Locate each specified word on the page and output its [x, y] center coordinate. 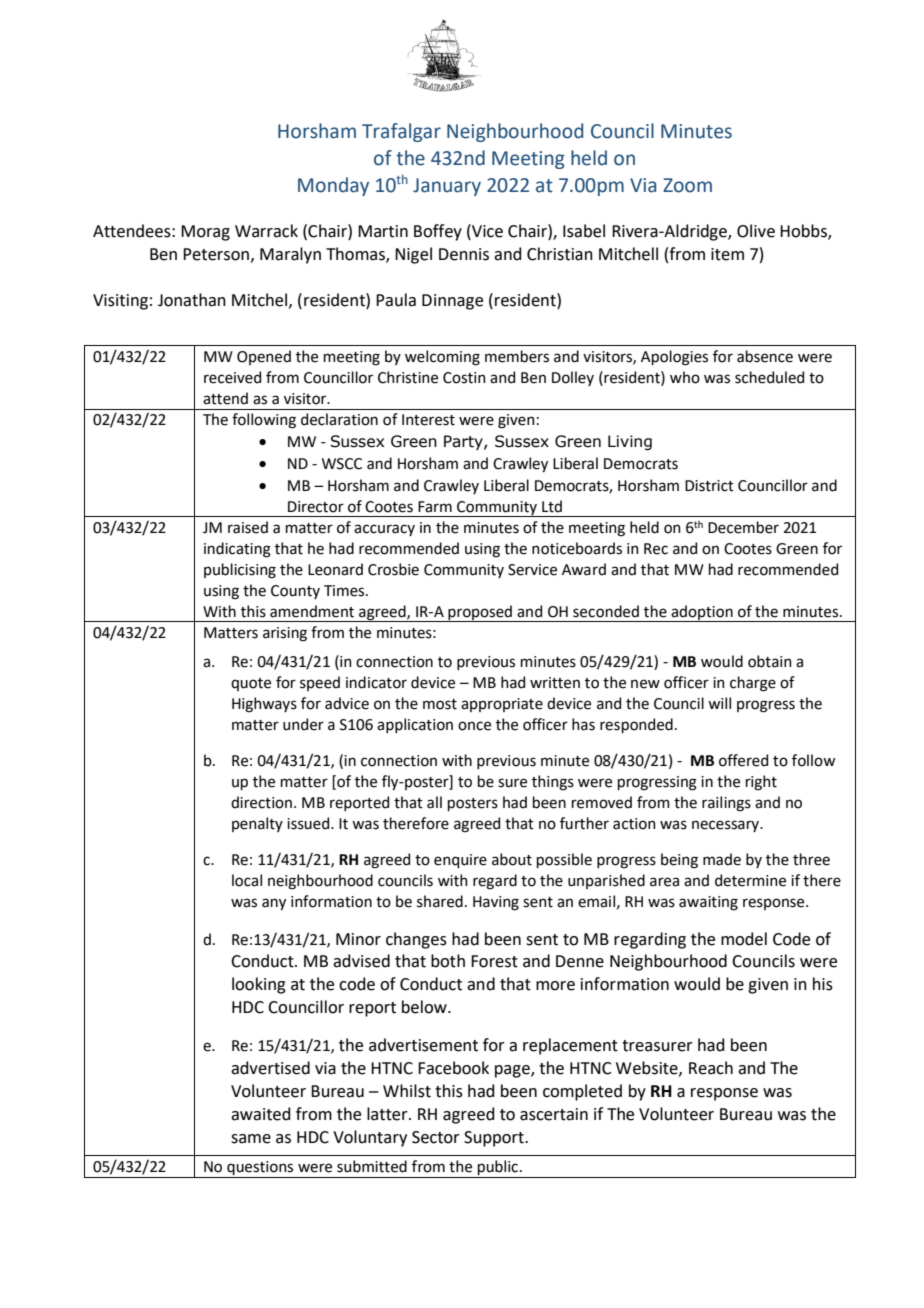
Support [495, 1139]
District [709, 486]
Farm [435, 507]
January [447, 187]
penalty [257, 824]
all [434, 802]
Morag [205, 233]
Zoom [687, 185]
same [251, 1139]
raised [248, 527]
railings [726, 804]
